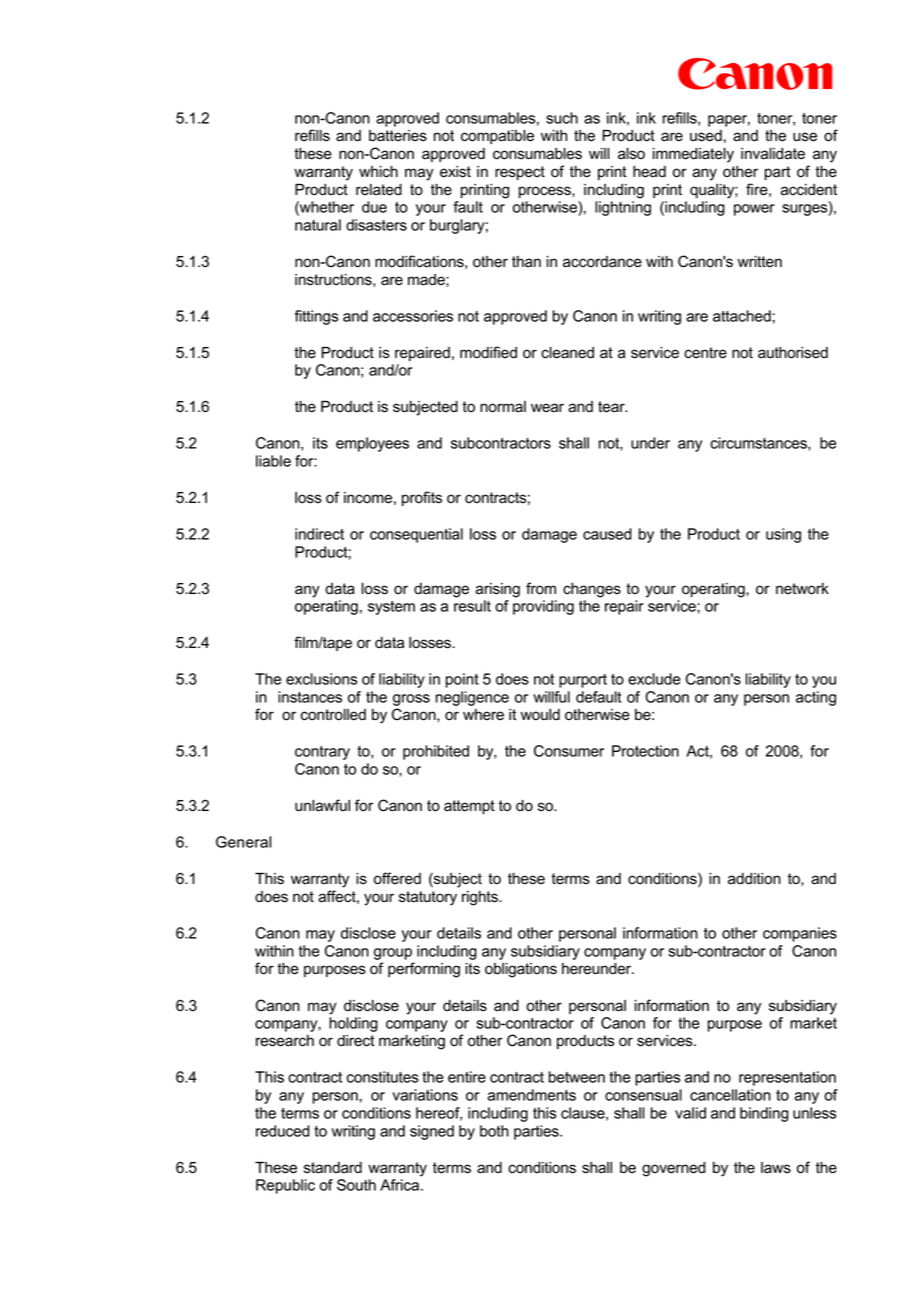 The height and width of the screenshot is (1308, 924). I want to click on both, so click(494, 1131).
